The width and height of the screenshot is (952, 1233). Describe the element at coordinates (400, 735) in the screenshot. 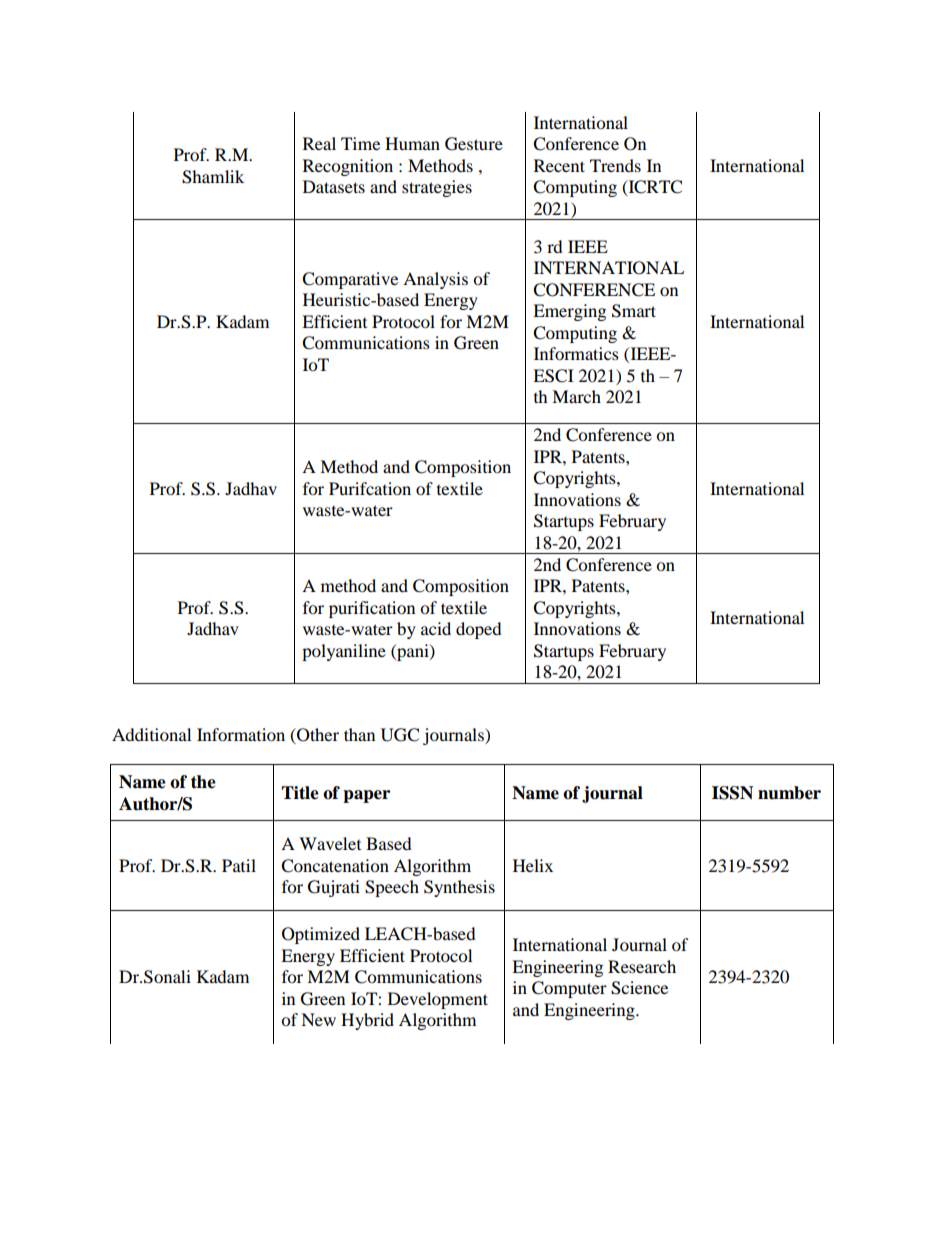

I see `UGC` at that location.
